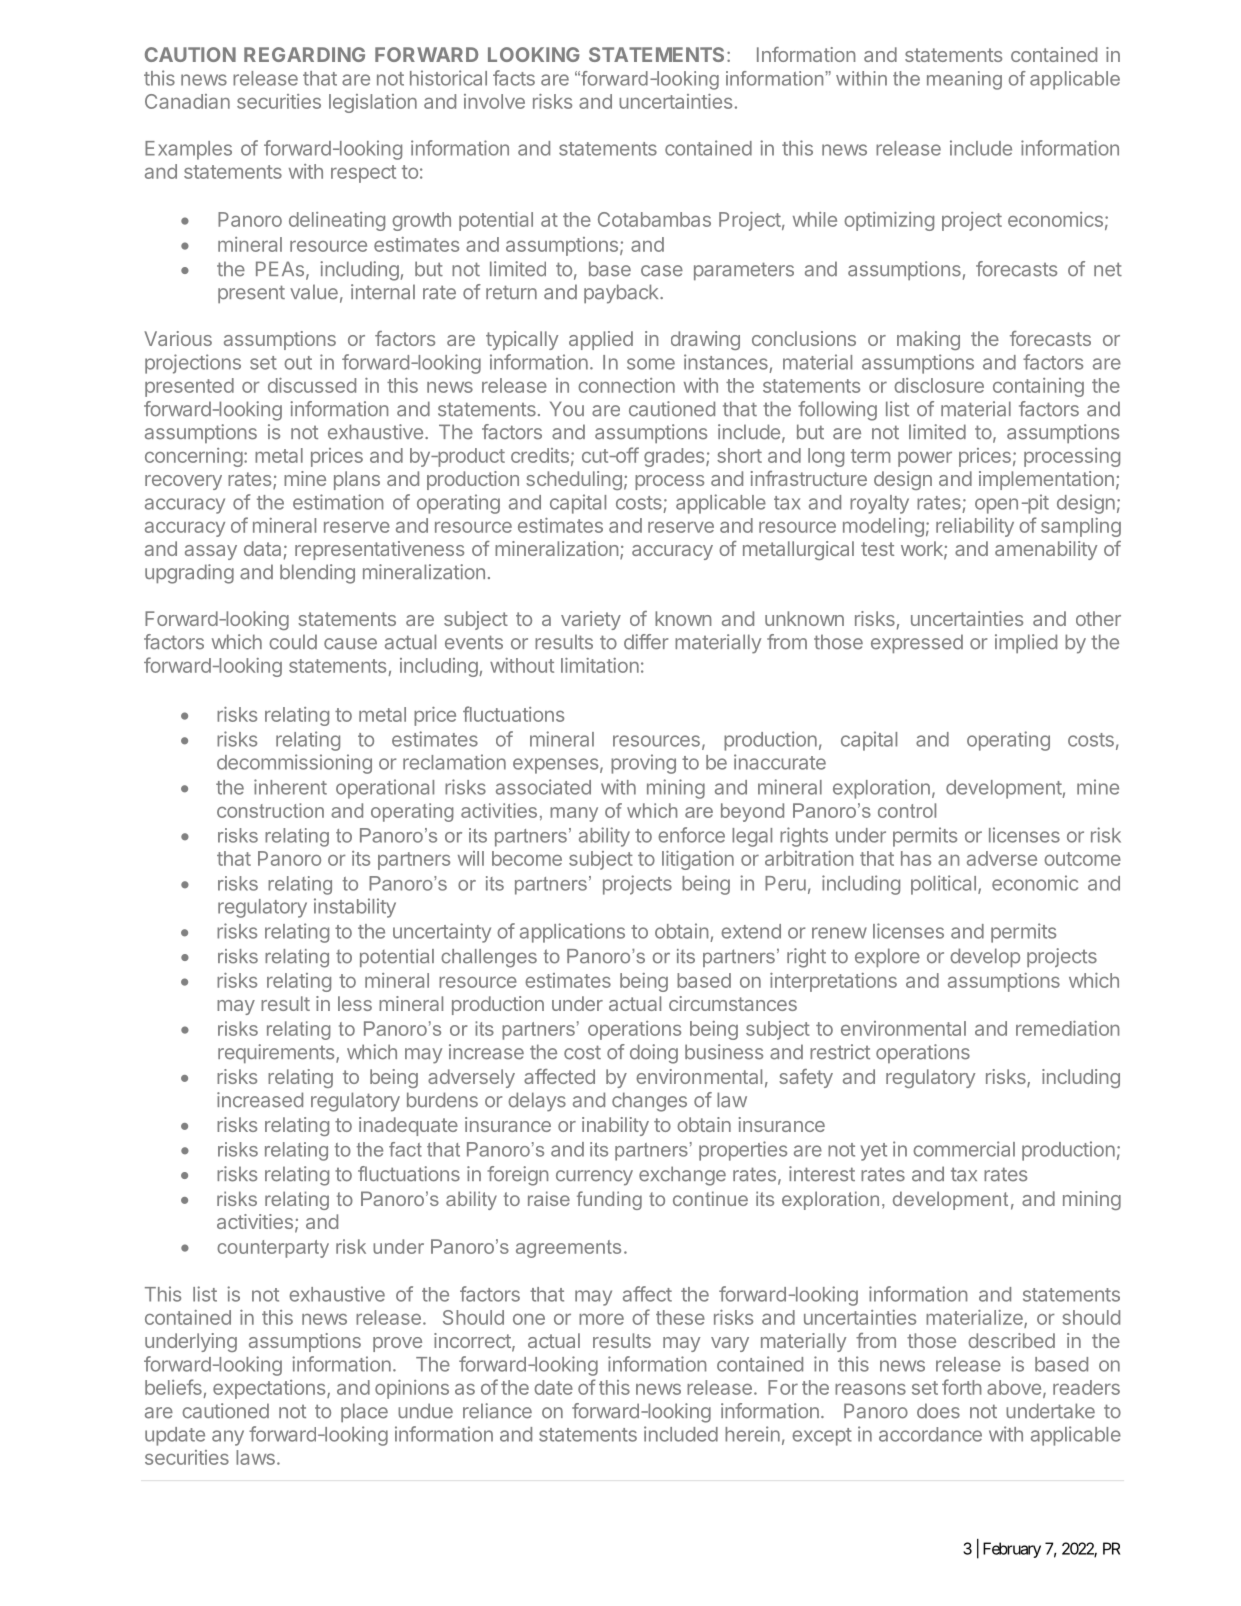 The width and height of the document is (1241, 1606). What do you see at coordinates (255, 1457) in the document?
I see `laws` at bounding box center [255, 1457].
